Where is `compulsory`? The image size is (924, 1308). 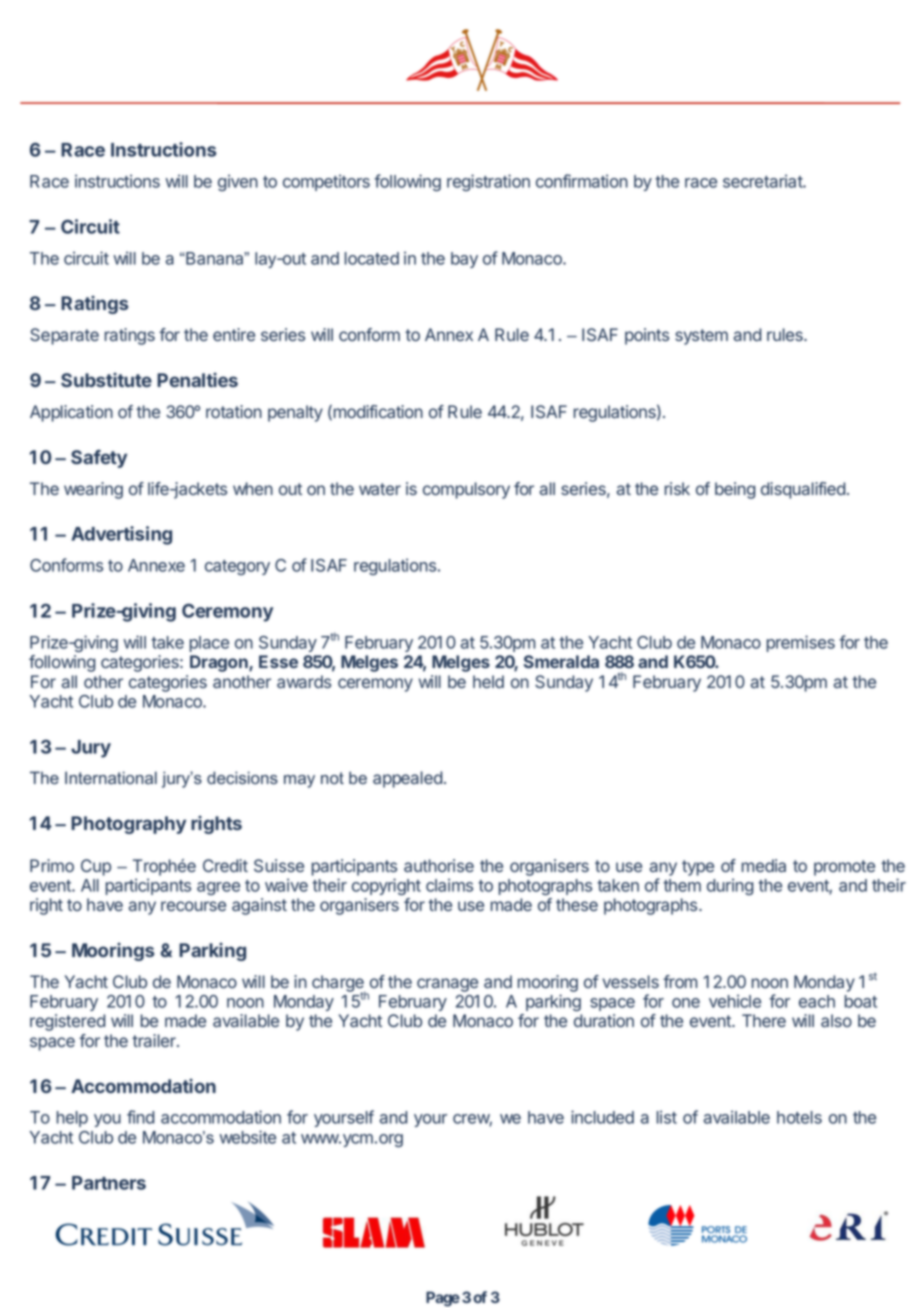
compulsory is located at coordinates (466, 490).
